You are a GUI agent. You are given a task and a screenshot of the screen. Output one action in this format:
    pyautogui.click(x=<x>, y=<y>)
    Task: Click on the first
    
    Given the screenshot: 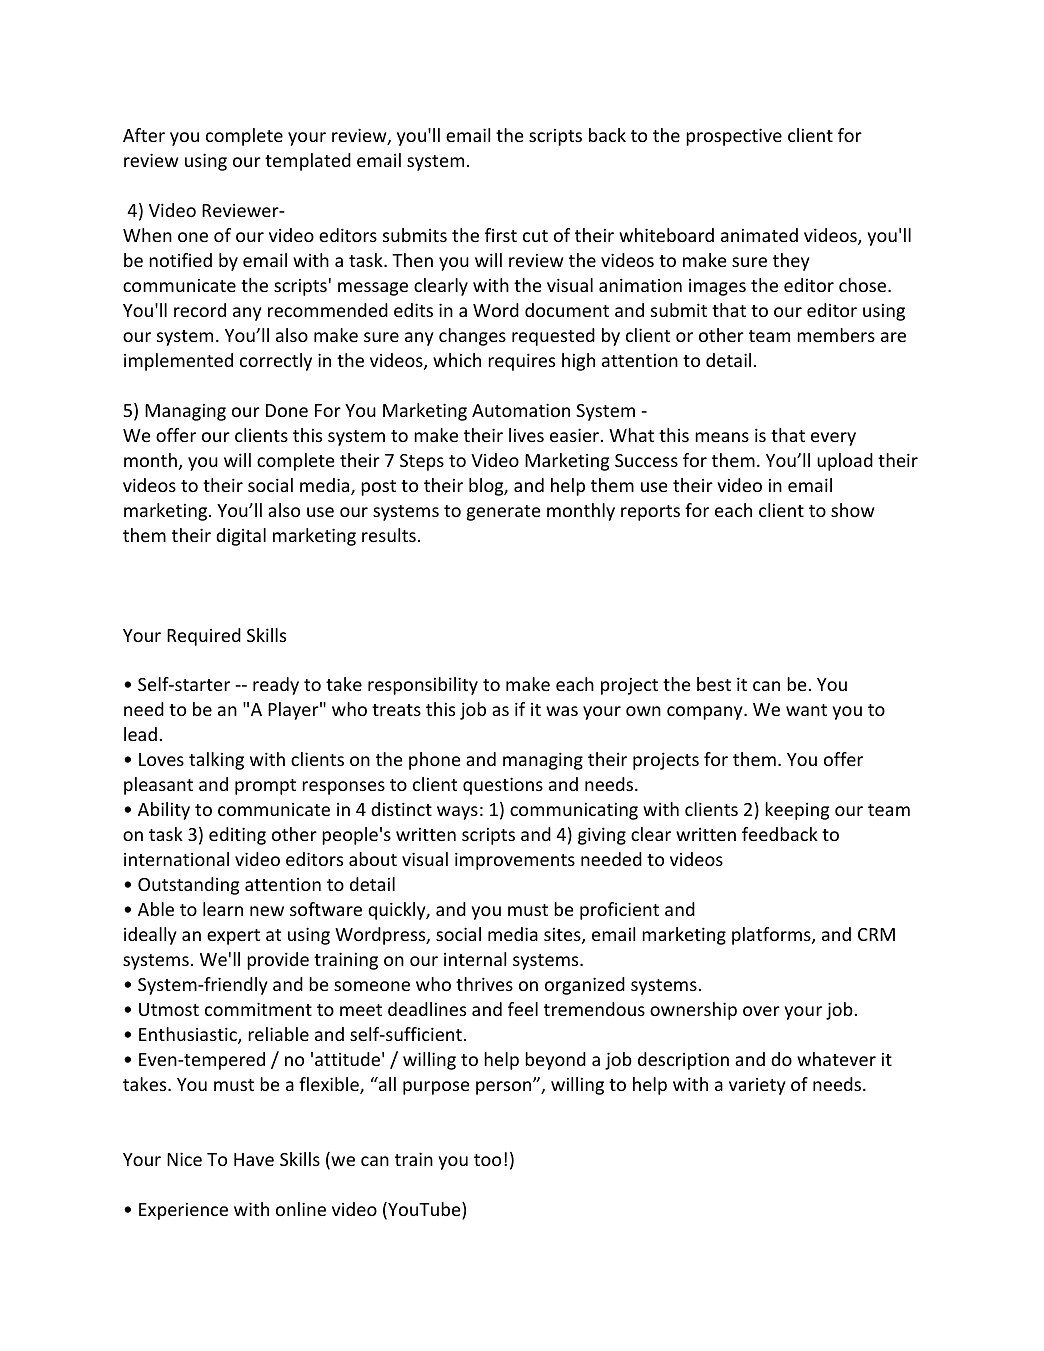 What is the action you would take?
    pyautogui.click(x=501, y=235)
